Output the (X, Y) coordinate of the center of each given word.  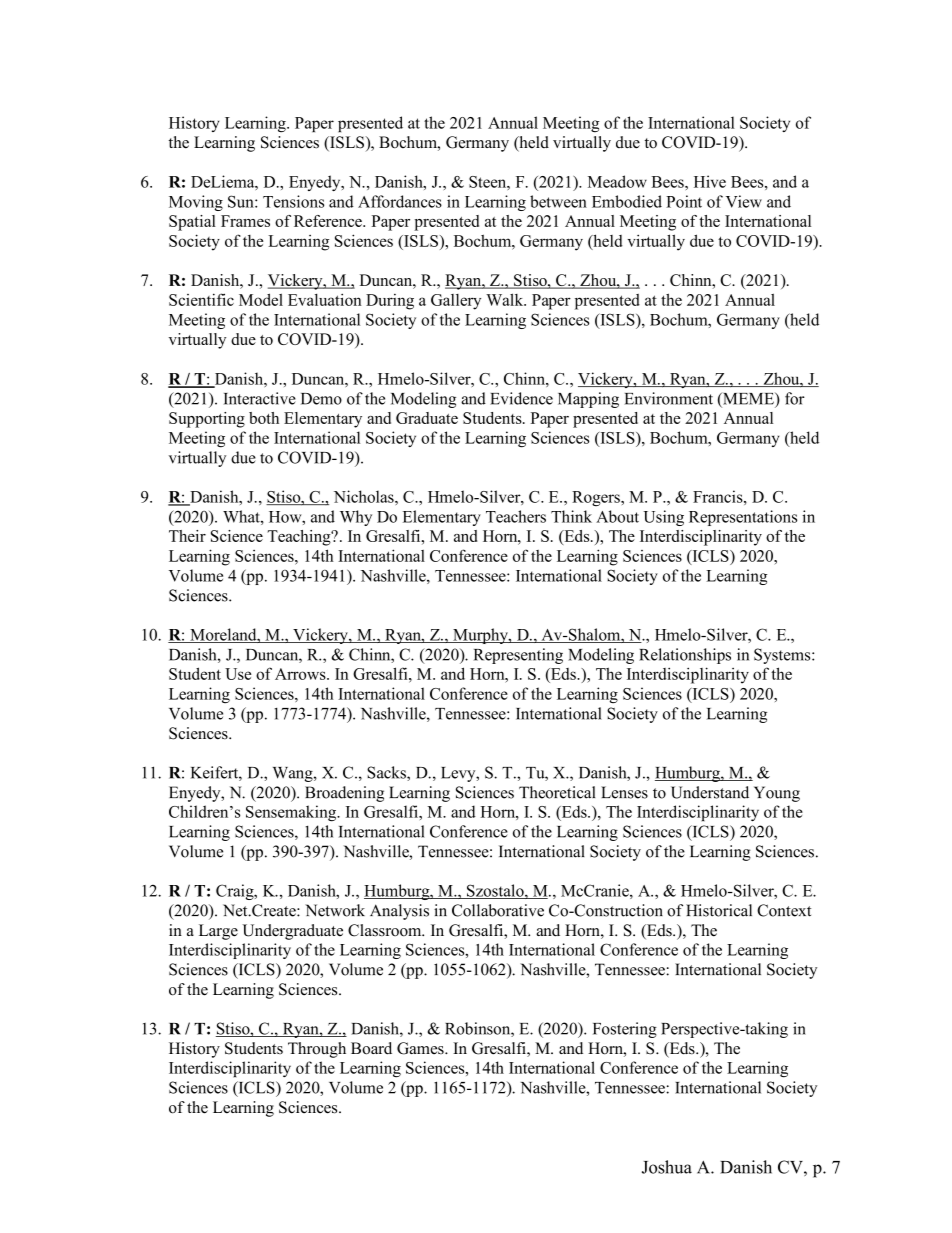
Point (684, 201)
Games (421, 1048)
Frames (245, 221)
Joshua (667, 1167)
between (558, 201)
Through (317, 1050)
